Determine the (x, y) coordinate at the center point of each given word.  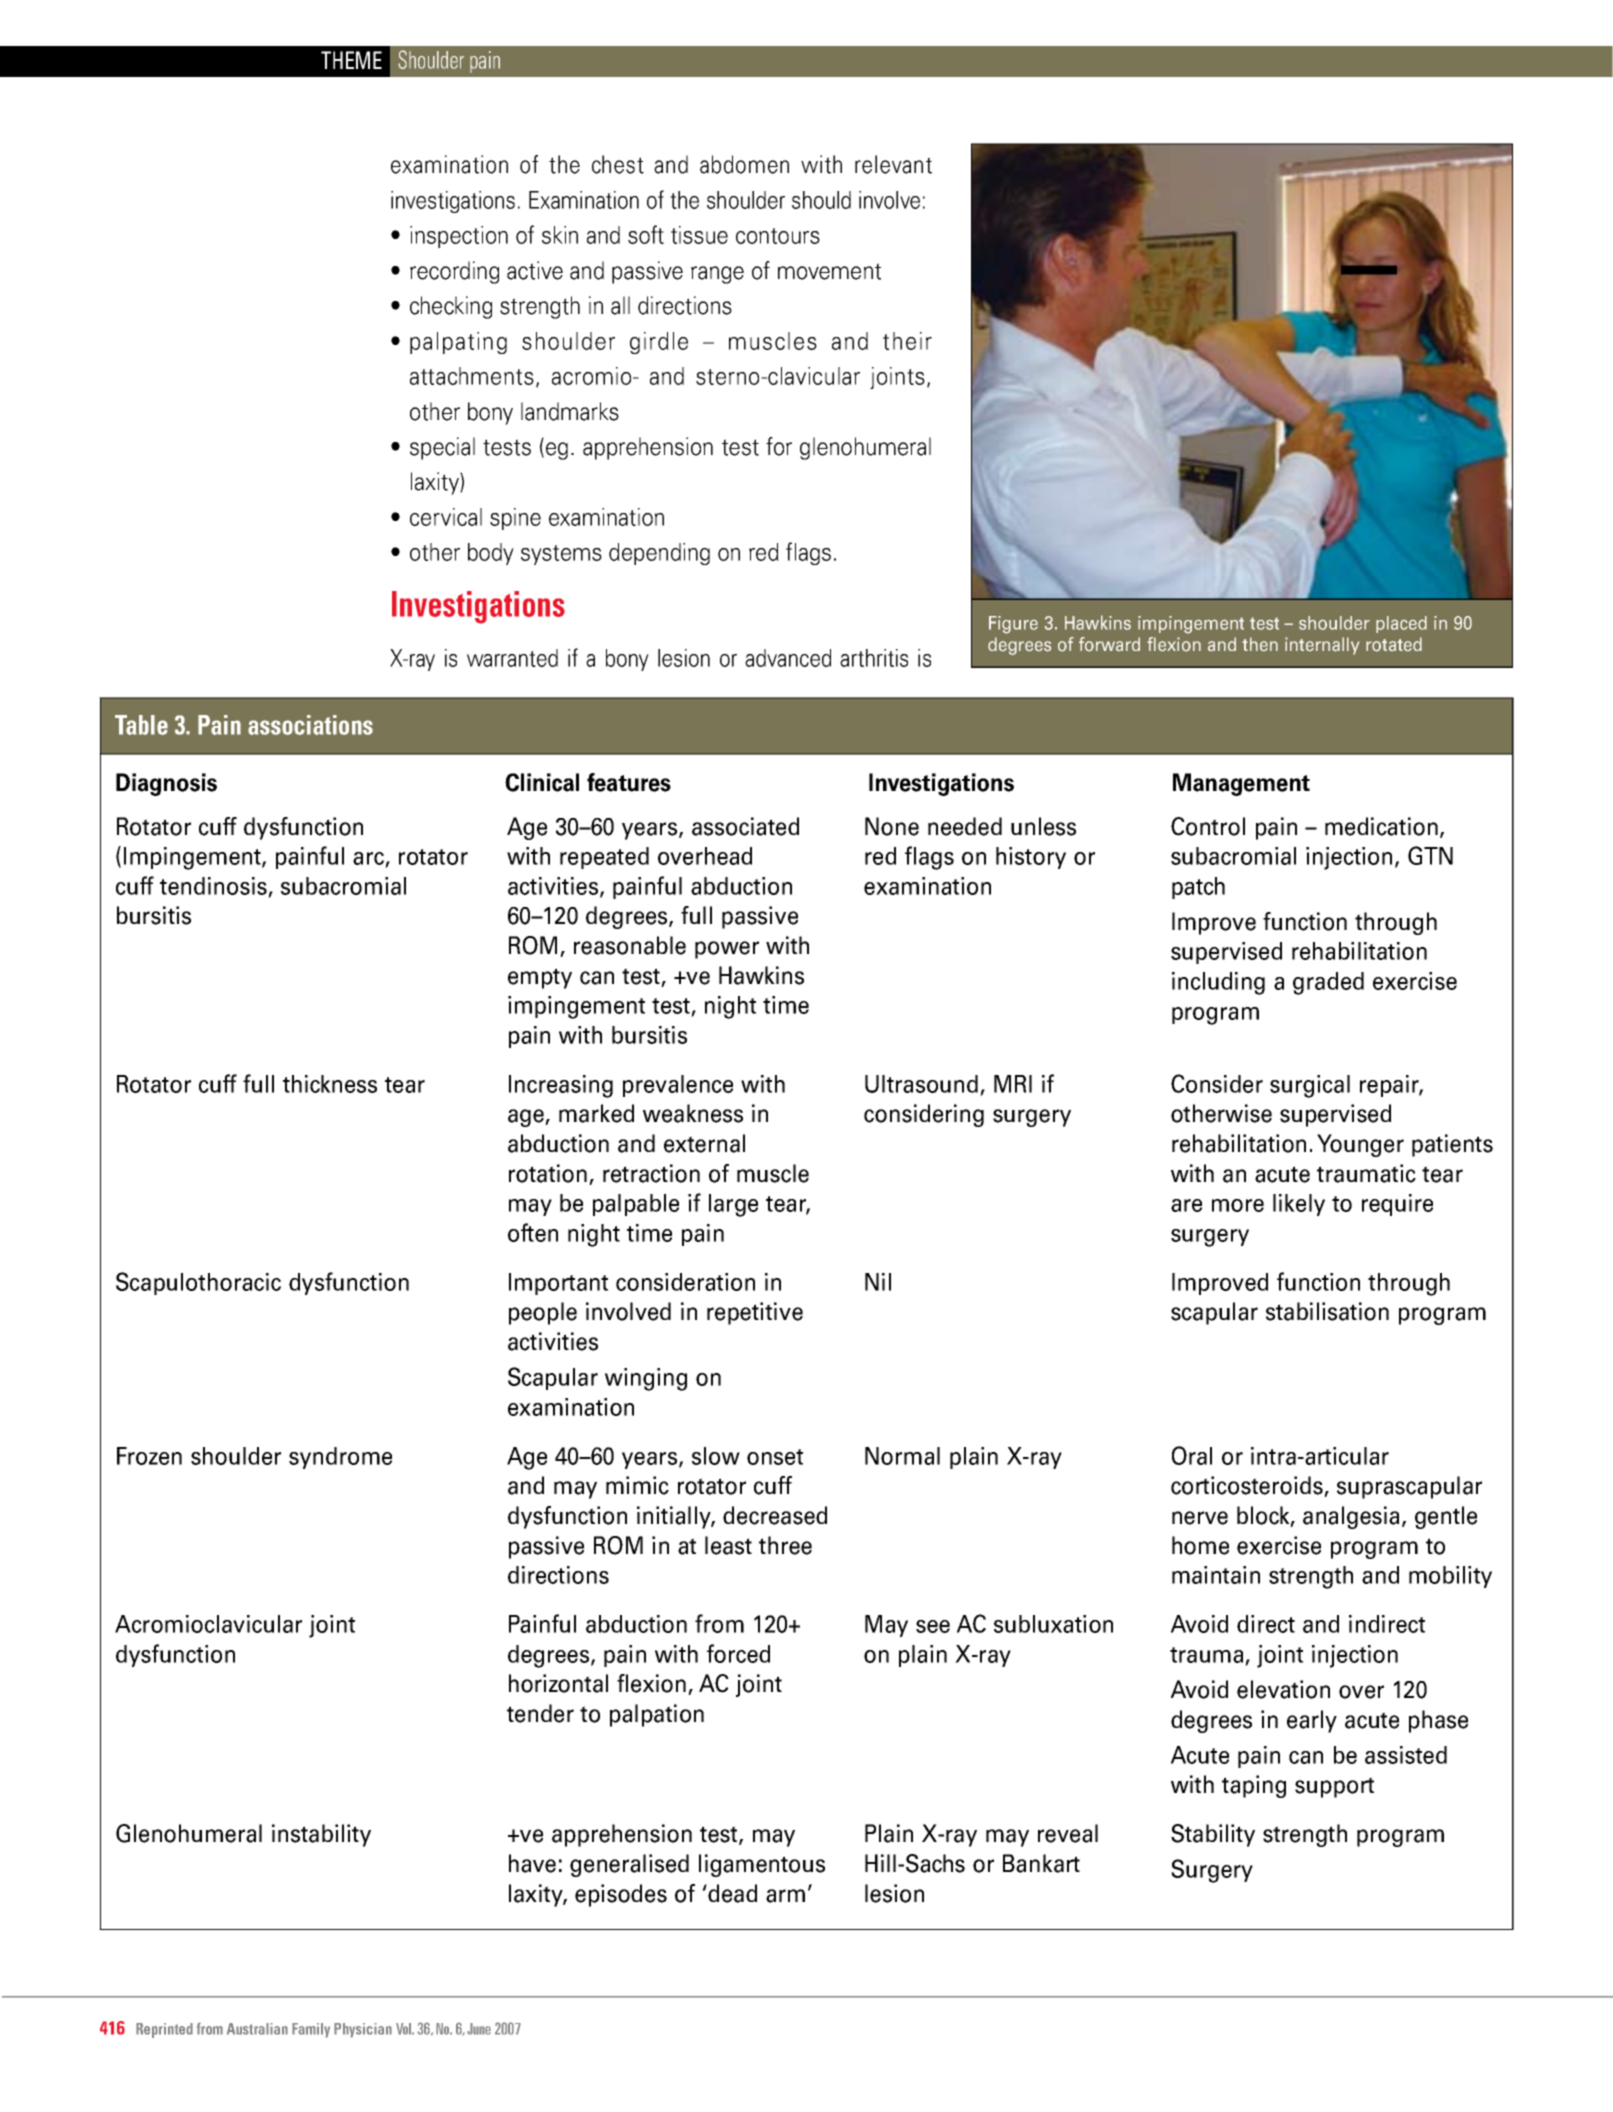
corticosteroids (1248, 1486)
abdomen (744, 164)
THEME (351, 60)
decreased (775, 1515)
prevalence (678, 1086)
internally (1322, 646)
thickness (330, 1084)
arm (785, 1896)
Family (311, 2030)
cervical (446, 517)
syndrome (340, 1458)
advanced (788, 658)
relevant (893, 164)
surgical (1310, 1086)
